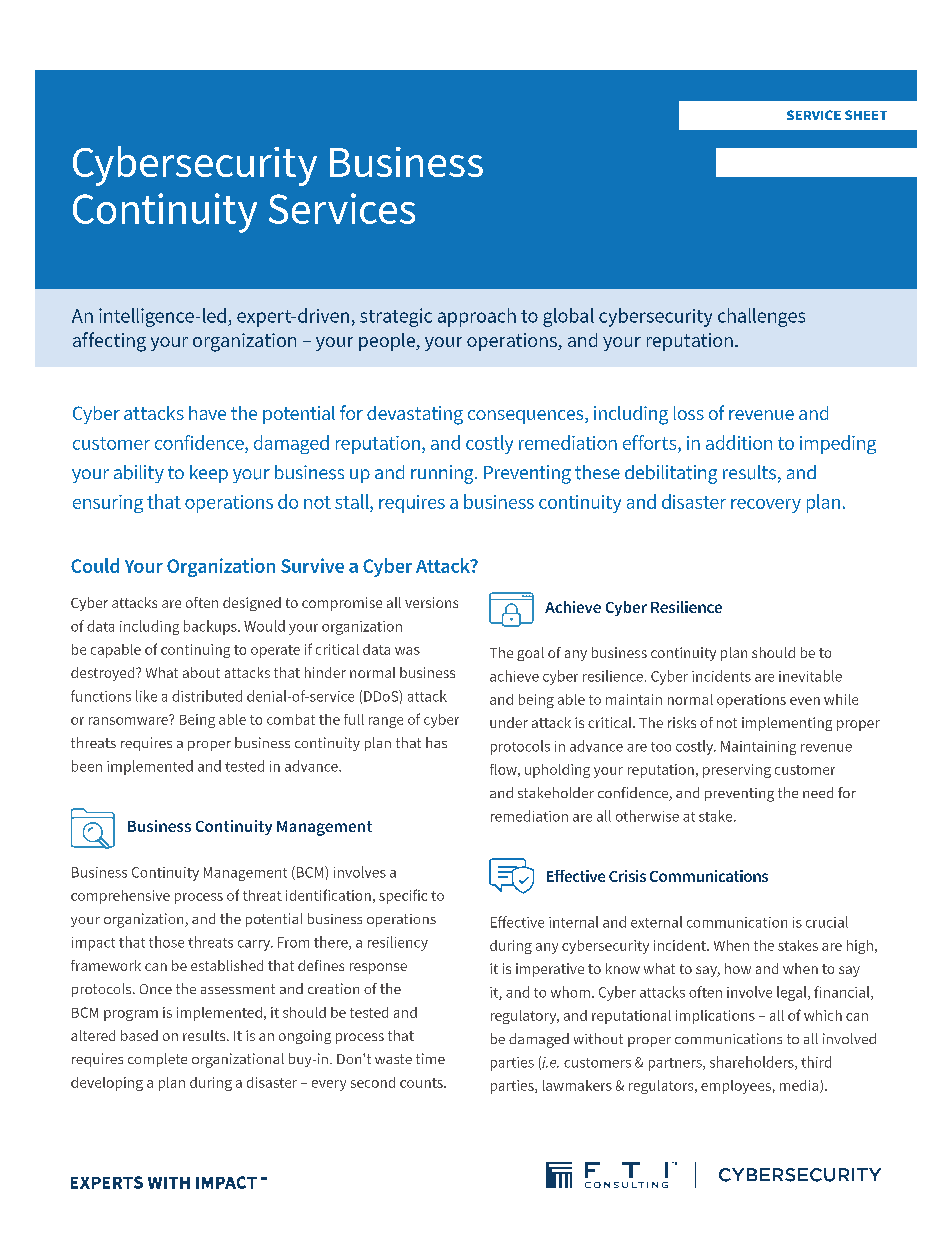 The height and width of the screenshot is (1233, 952). What do you see at coordinates (109, 342) in the screenshot?
I see `affecting` at bounding box center [109, 342].
